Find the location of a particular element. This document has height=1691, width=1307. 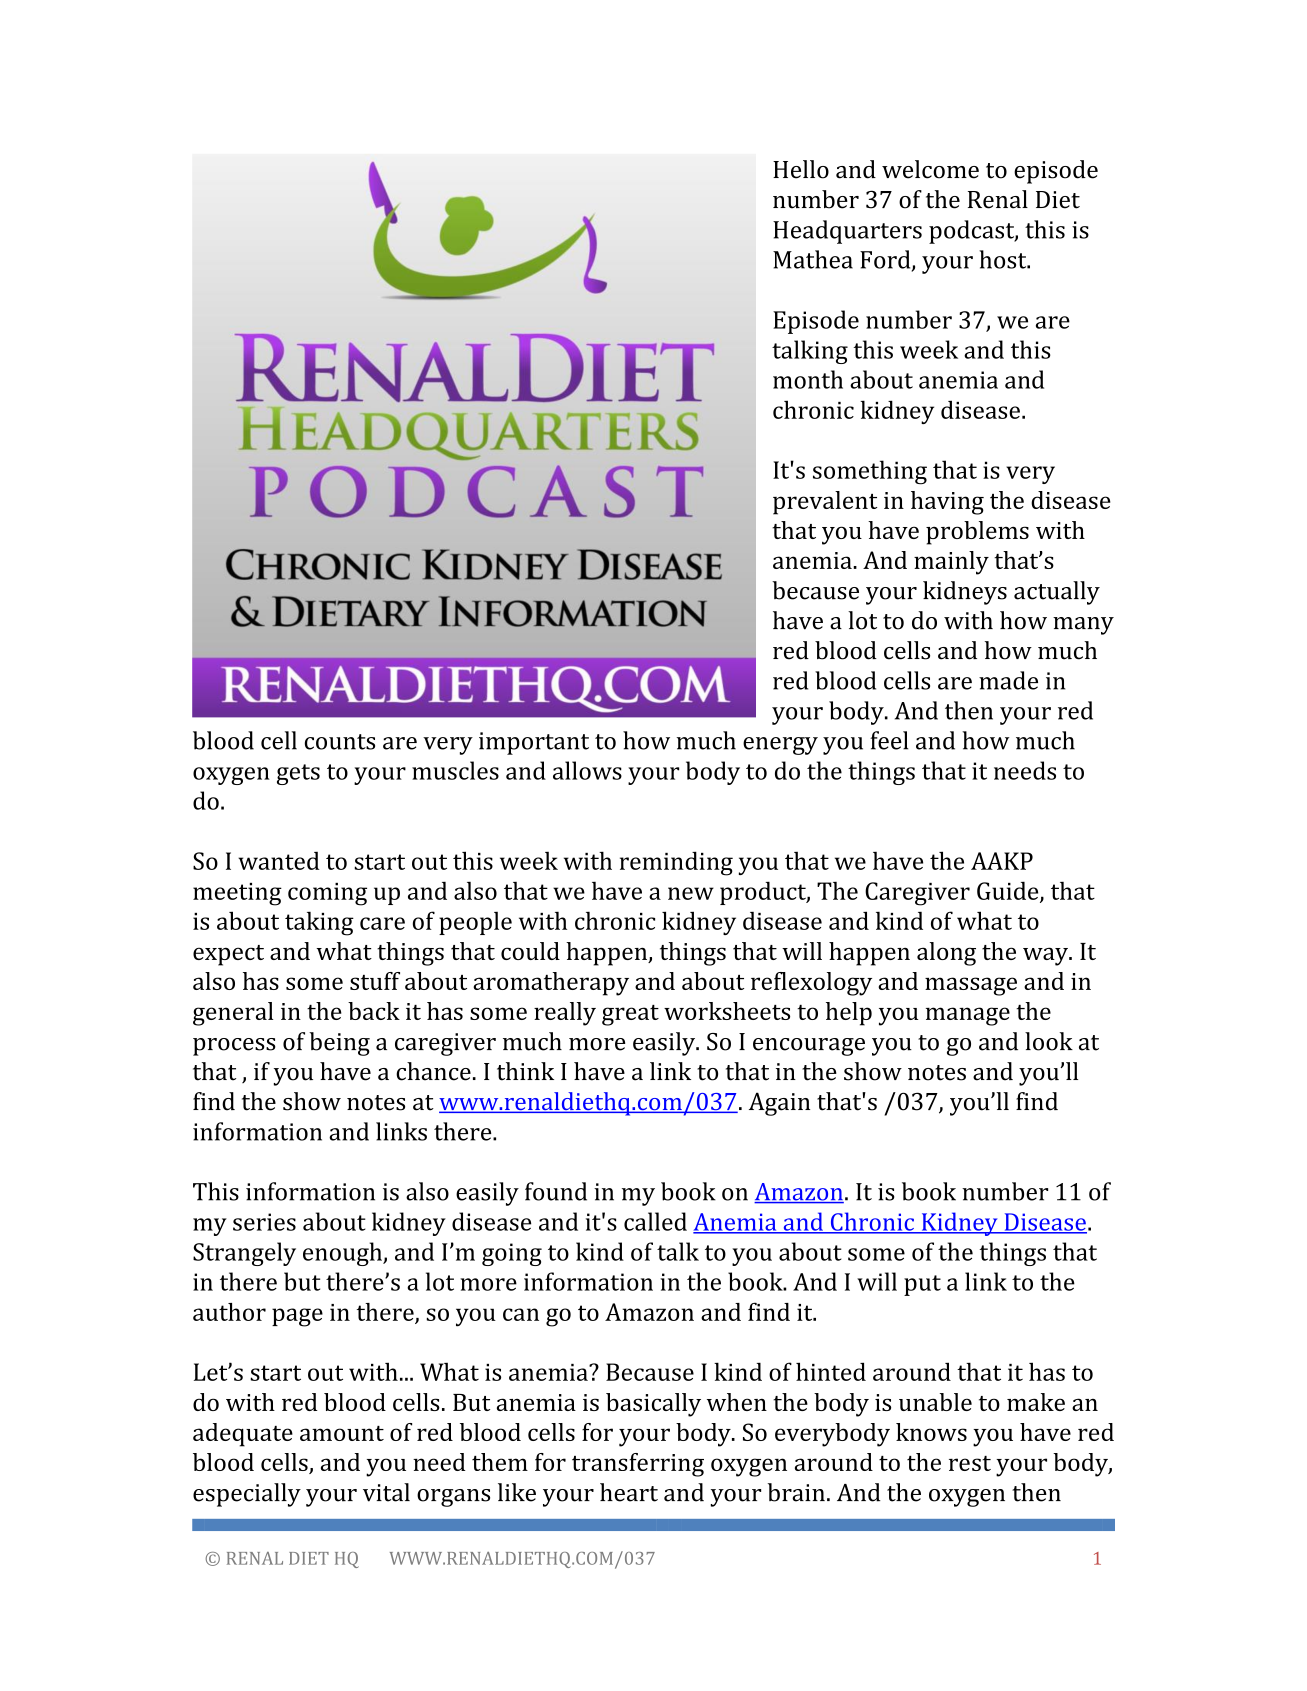

Guide is located at coordinates (1009, 891).
